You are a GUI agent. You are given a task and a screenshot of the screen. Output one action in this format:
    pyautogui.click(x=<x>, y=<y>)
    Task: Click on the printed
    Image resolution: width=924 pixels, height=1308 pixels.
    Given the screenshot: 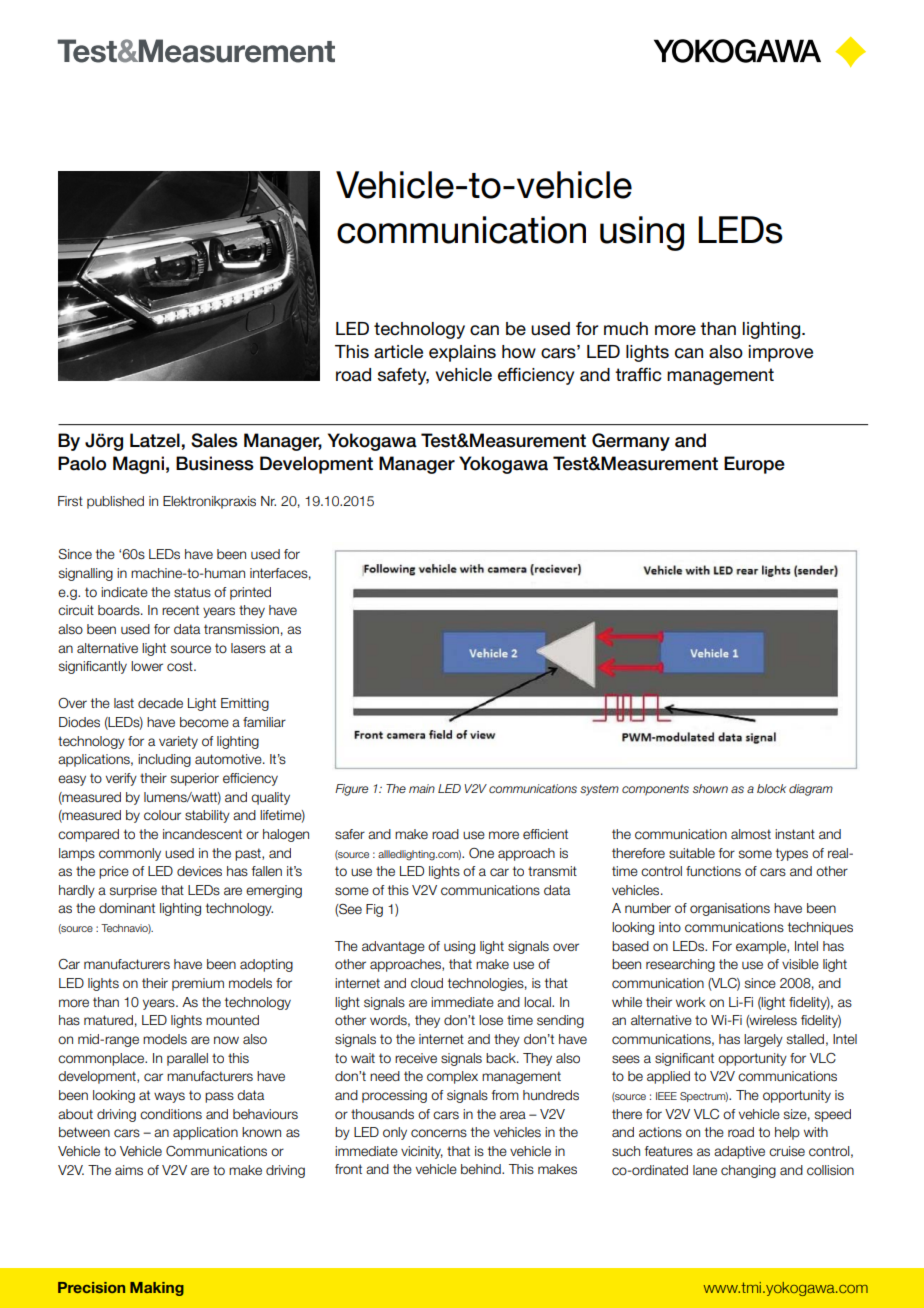 What is the action you would take?
    pyautogui.click(x=250, y=593)
